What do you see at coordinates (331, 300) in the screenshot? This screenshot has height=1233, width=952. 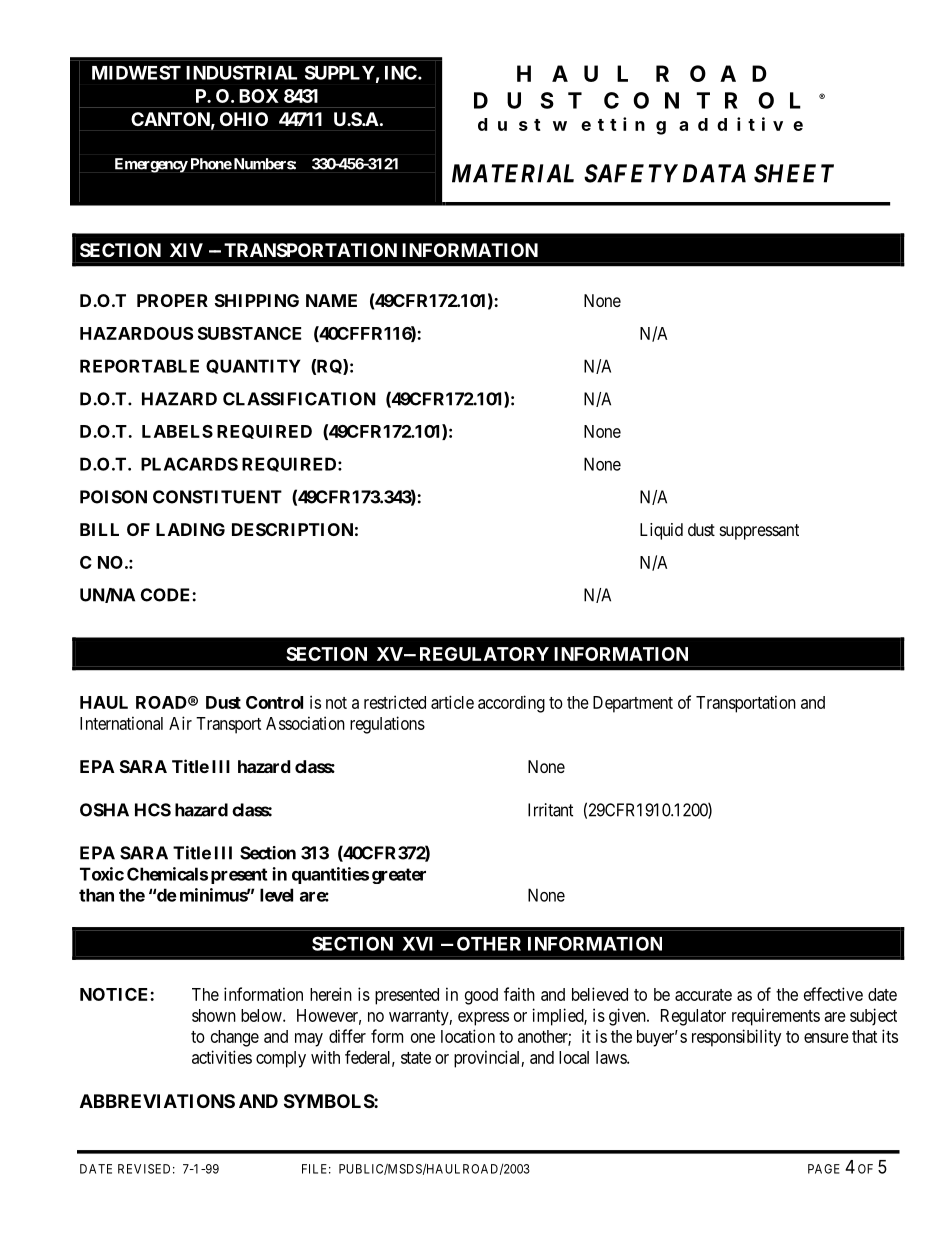 I see `NAME` at bounding box center [331, 300].
